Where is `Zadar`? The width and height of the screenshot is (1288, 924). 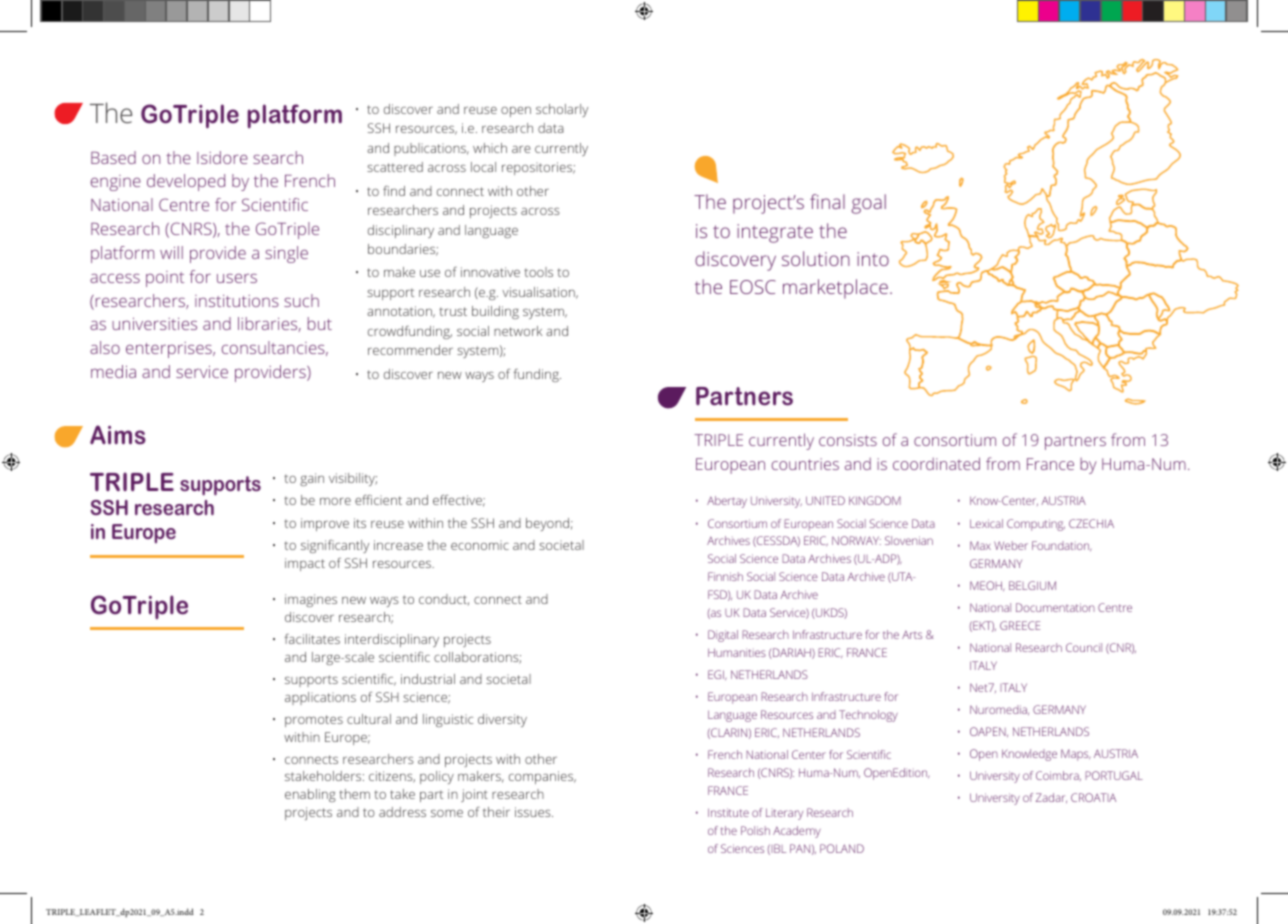
Zadar is located at coordinates (1051, 798).
